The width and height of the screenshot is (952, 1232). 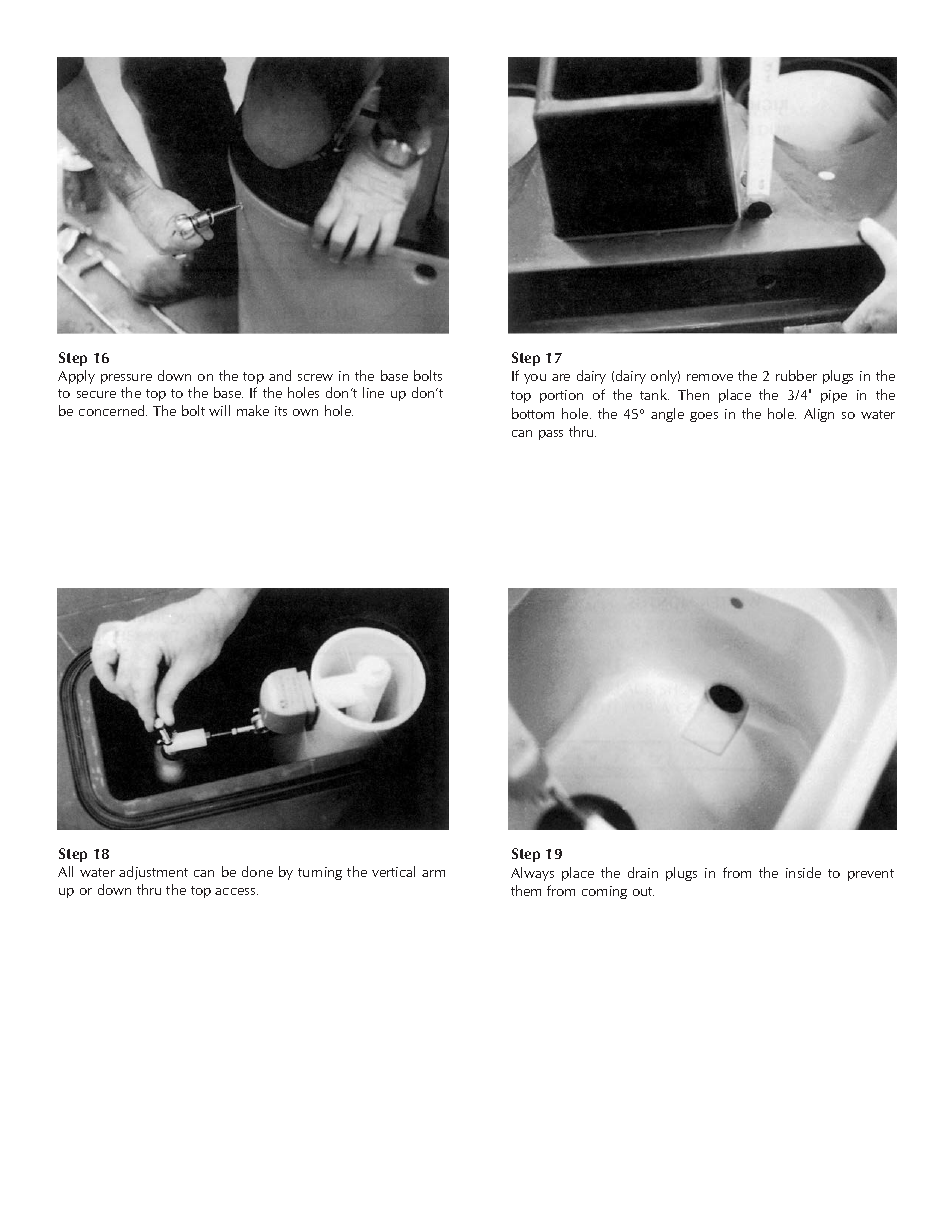 I want to click on prevent, so click(x=871, y=875).
